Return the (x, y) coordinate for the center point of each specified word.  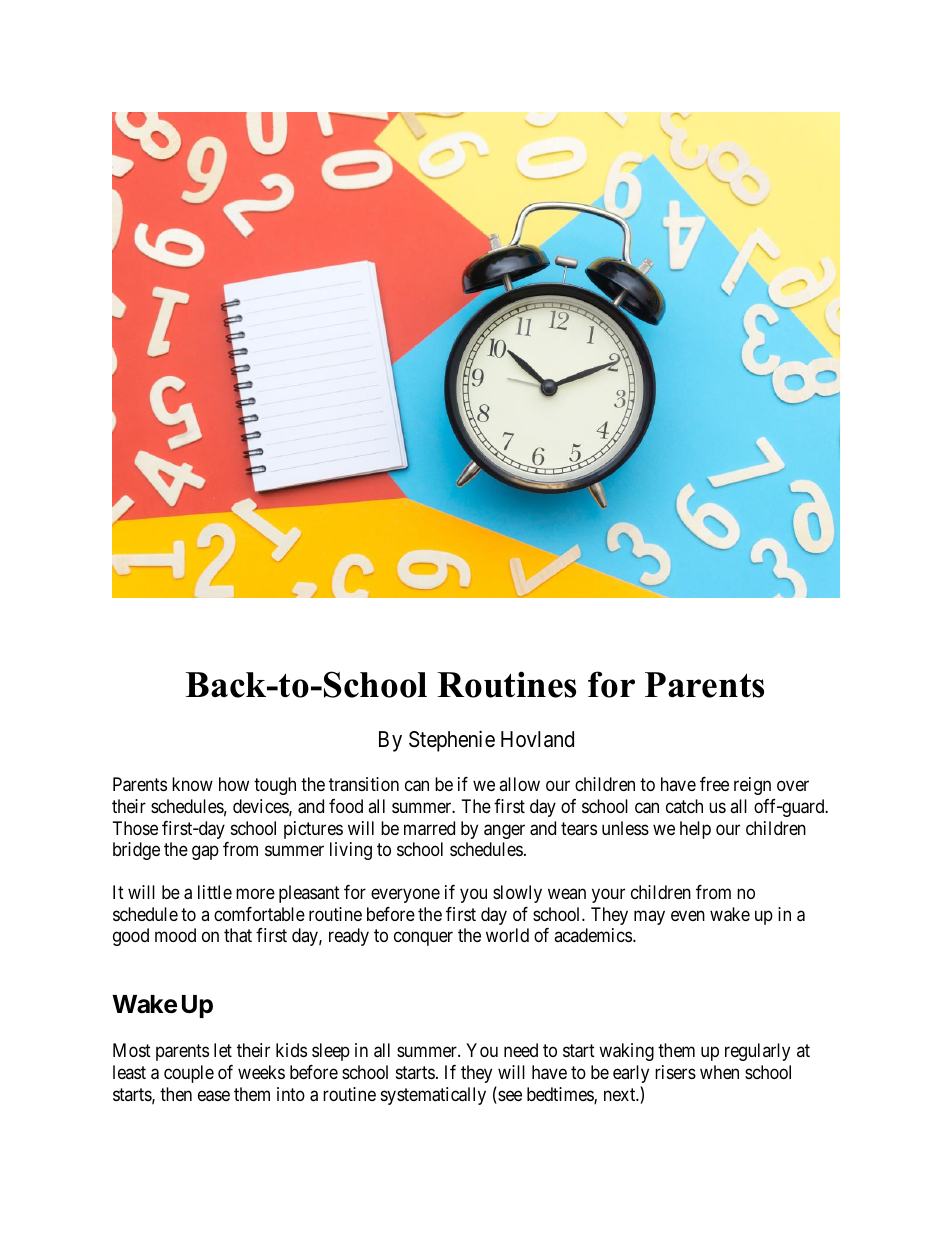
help (695, 830)
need (521, 1050)
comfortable (259, 914)
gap (205, 852)
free (714, 784)
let (223, 1050)
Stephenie (452, 741)
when (719, 1072)
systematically (433, 1096)
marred (429, 828)
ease (214, 1096)
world (507, 935)
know (192, 784)
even (688, 915)
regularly (757, 1052)
